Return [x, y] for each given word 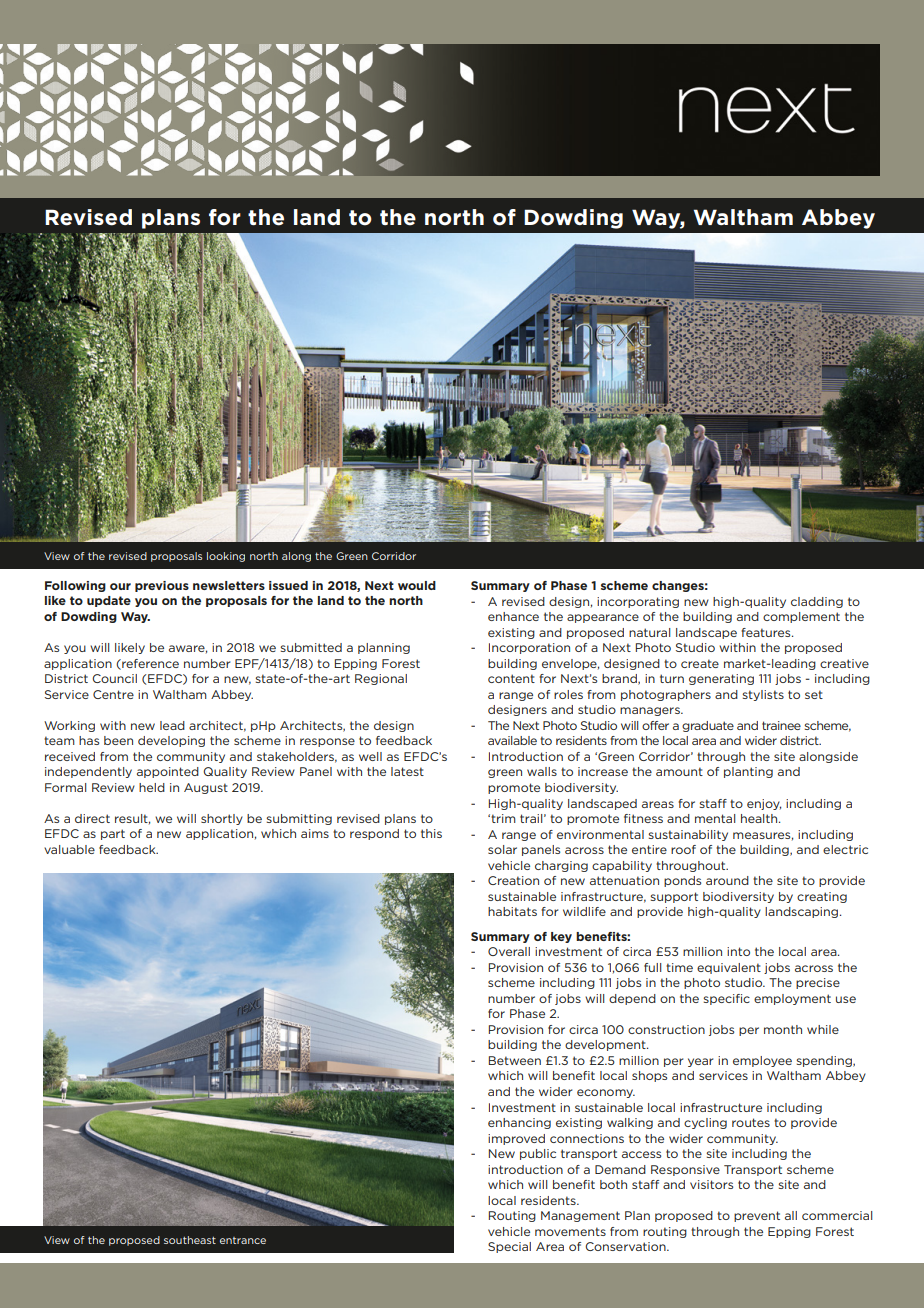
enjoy [764, 804]
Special [509, 1247]
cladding [817, 602]
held [152, 787]
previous [162, 586]
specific [726, 999]
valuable [69, 849]
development [606, 1045]
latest [407, 771]
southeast [190, 1240]
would [417, 585]
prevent [757, 1216]
